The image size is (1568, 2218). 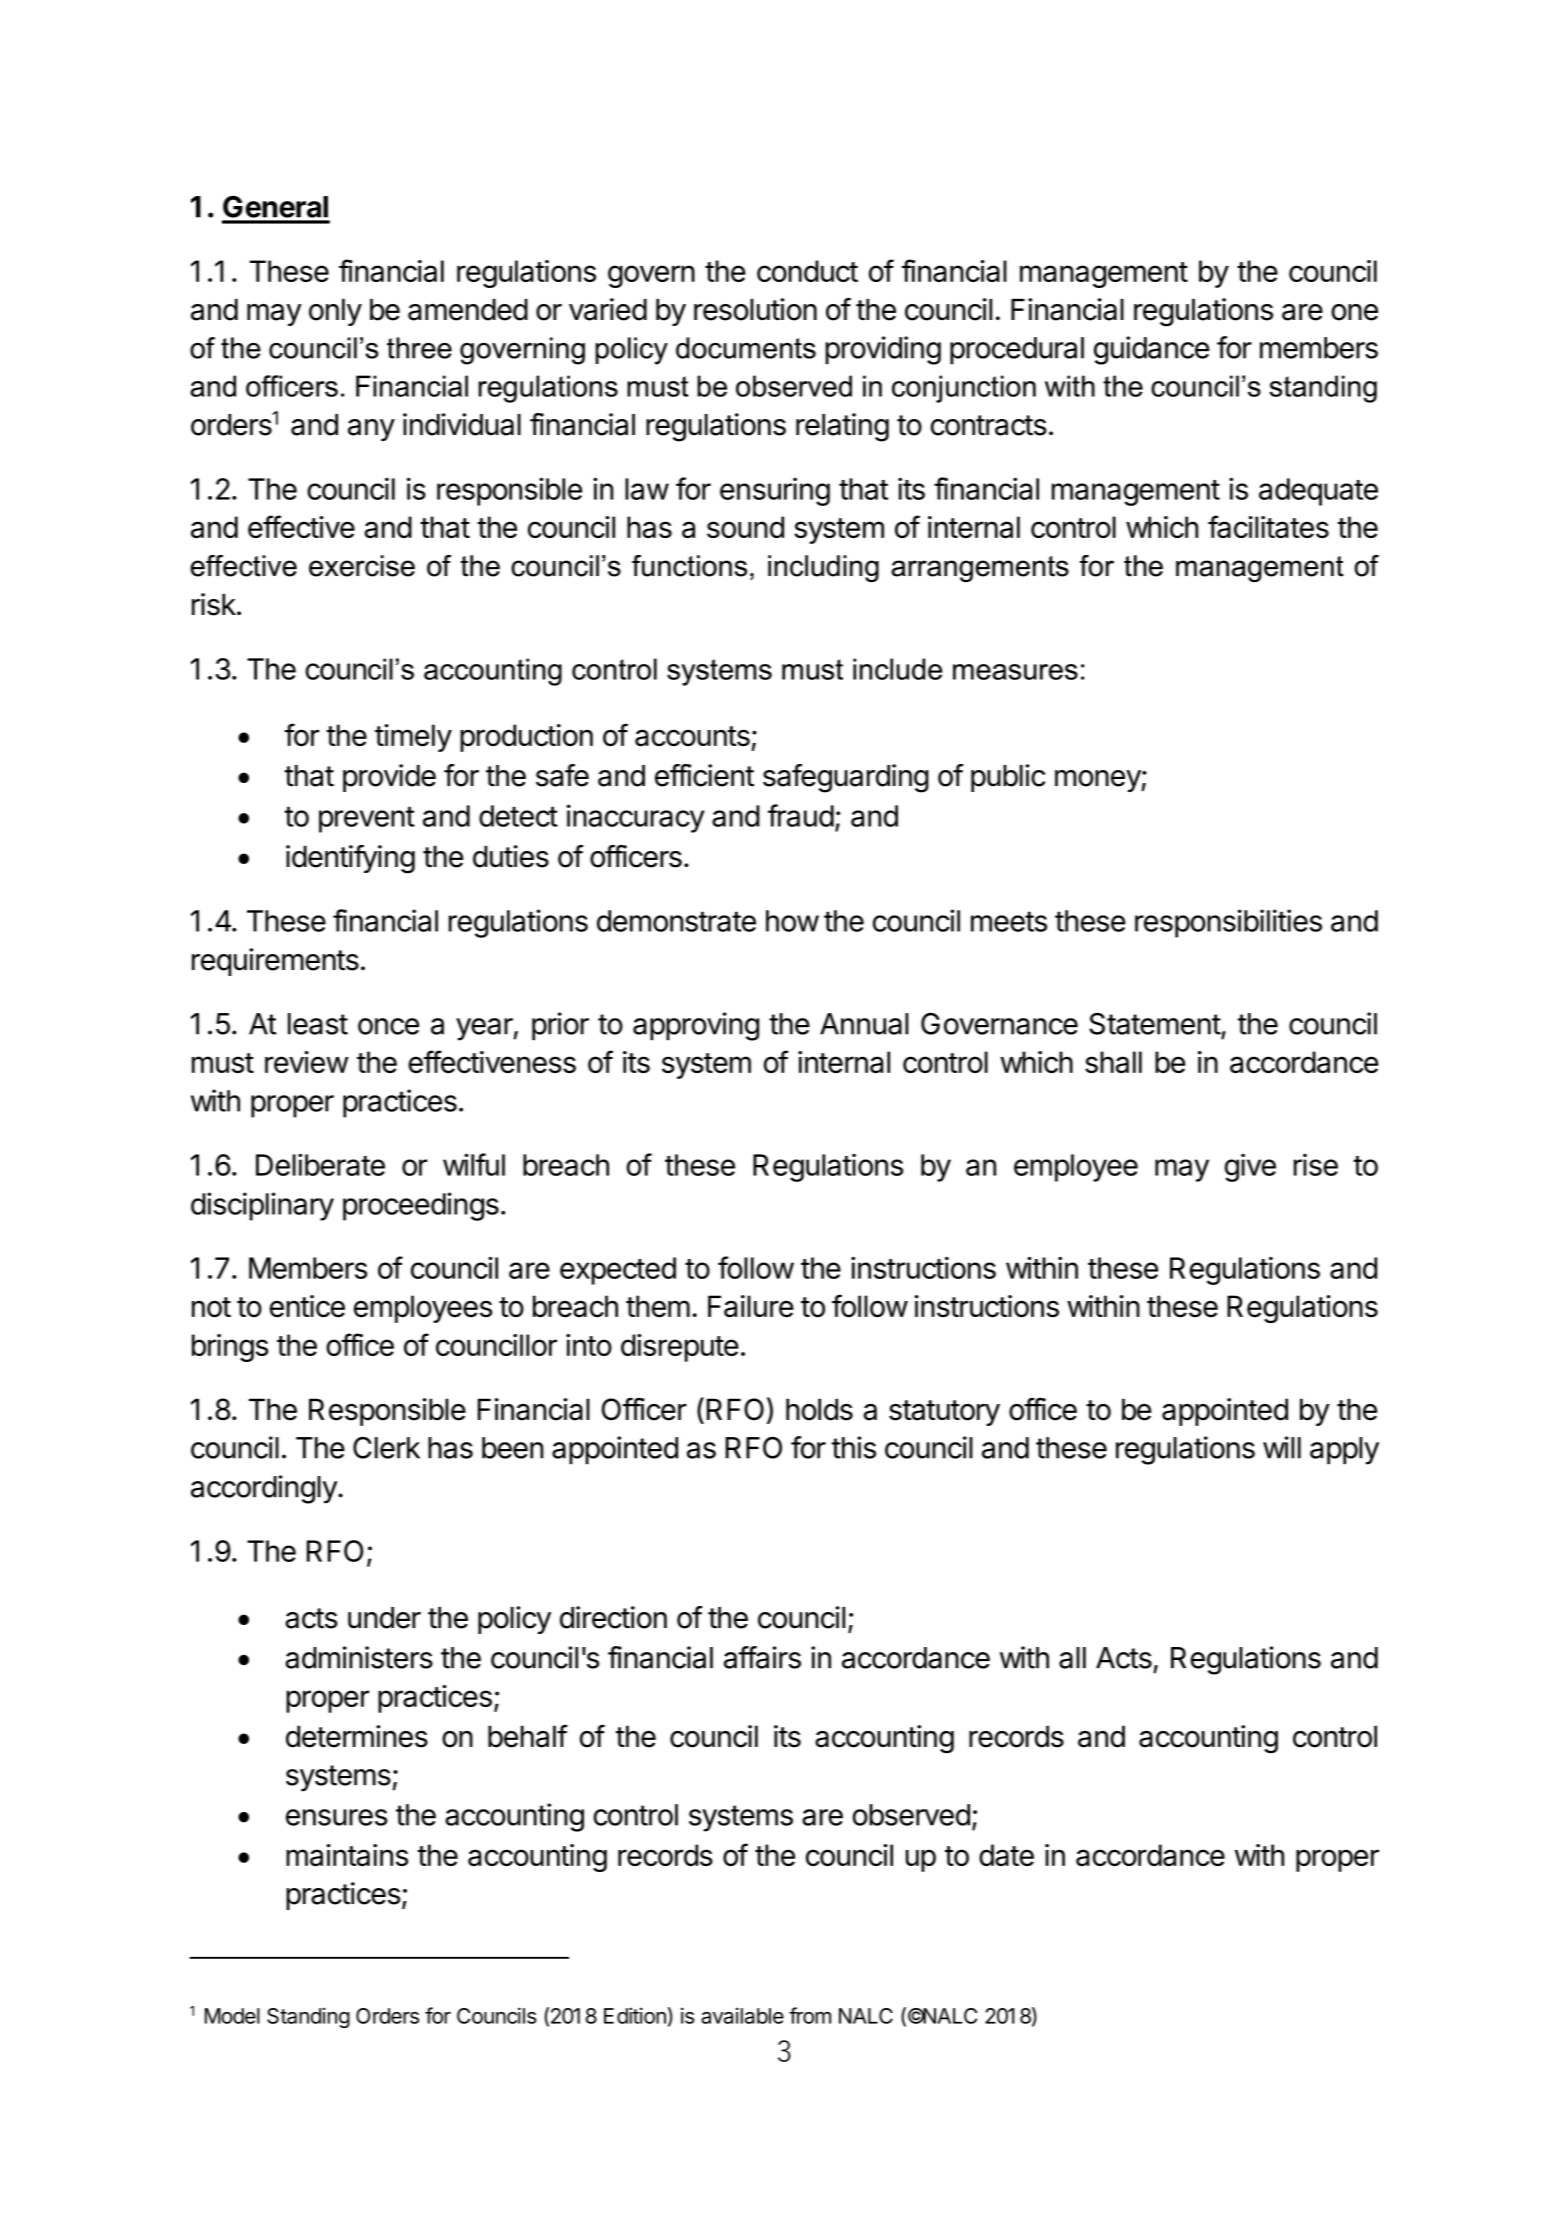 What do you see at coordinates (335, 312) in the document?
I see `only` at bounding box center [335, 312].
